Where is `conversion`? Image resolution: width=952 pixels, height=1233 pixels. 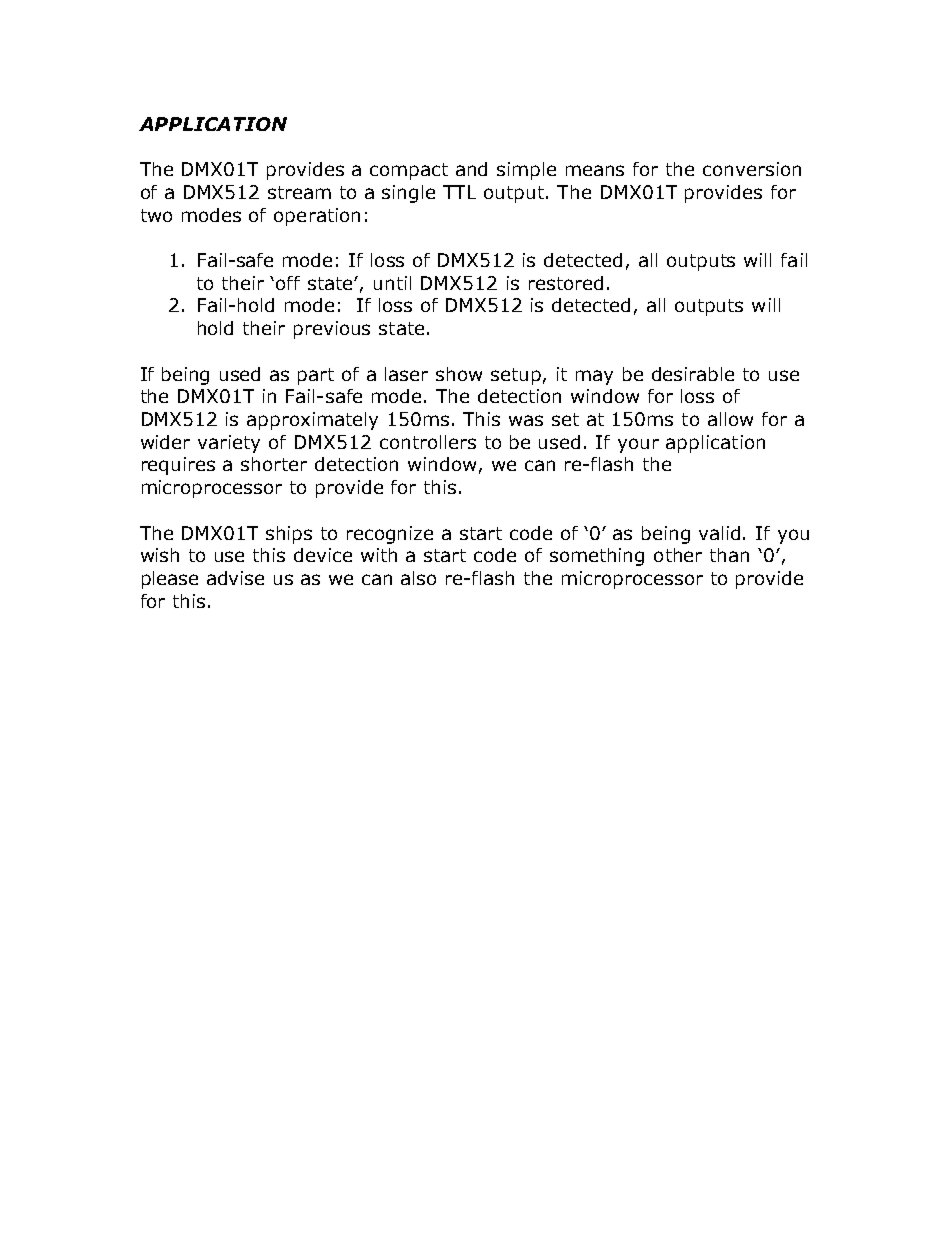 conversion is located at coordinates (752, 169).
